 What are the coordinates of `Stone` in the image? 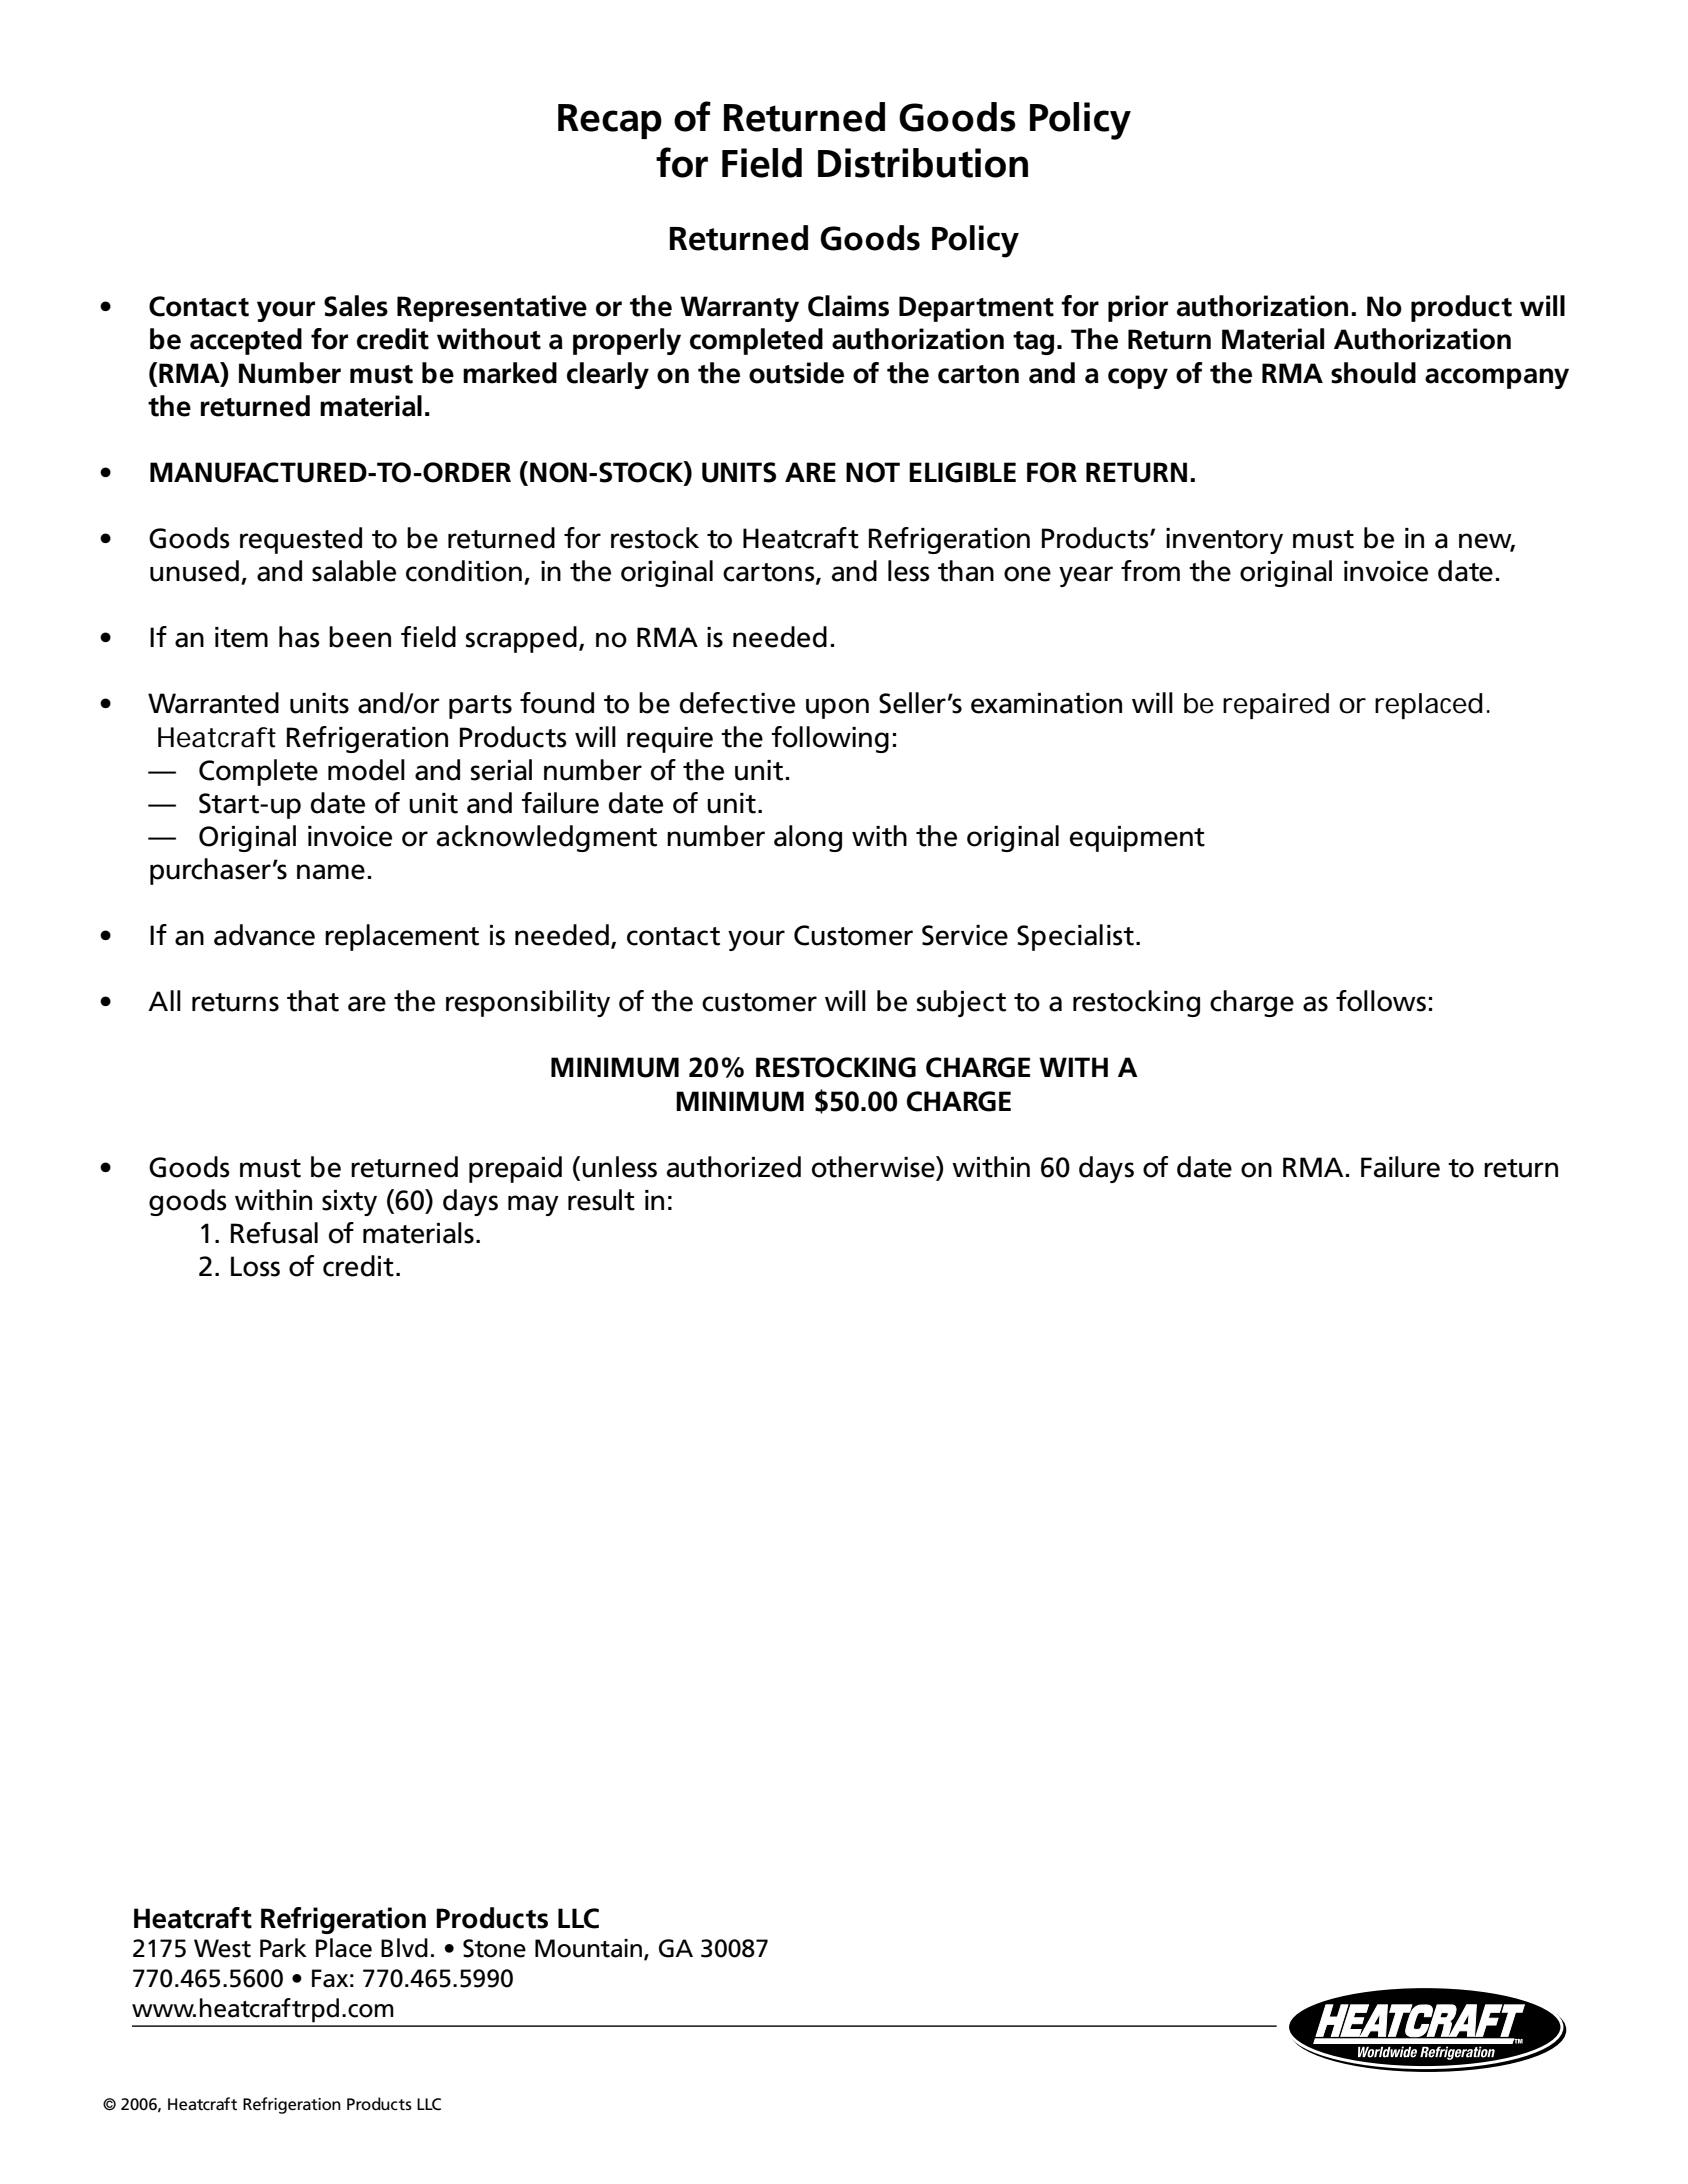 It's located at (494, 1948).
